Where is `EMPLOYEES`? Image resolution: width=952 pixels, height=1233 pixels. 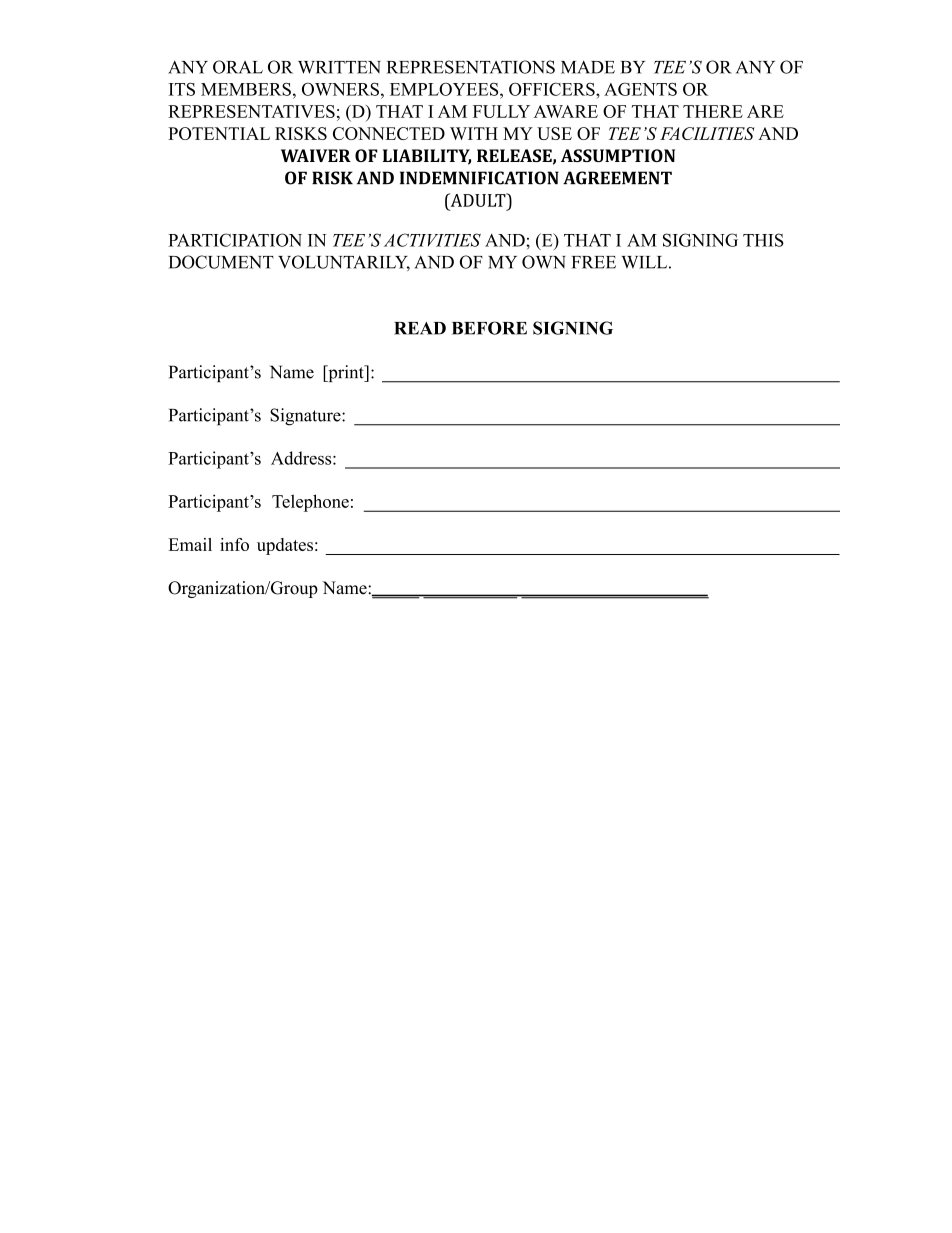
EMPLOYEES is located at coordinates (445, 89).
